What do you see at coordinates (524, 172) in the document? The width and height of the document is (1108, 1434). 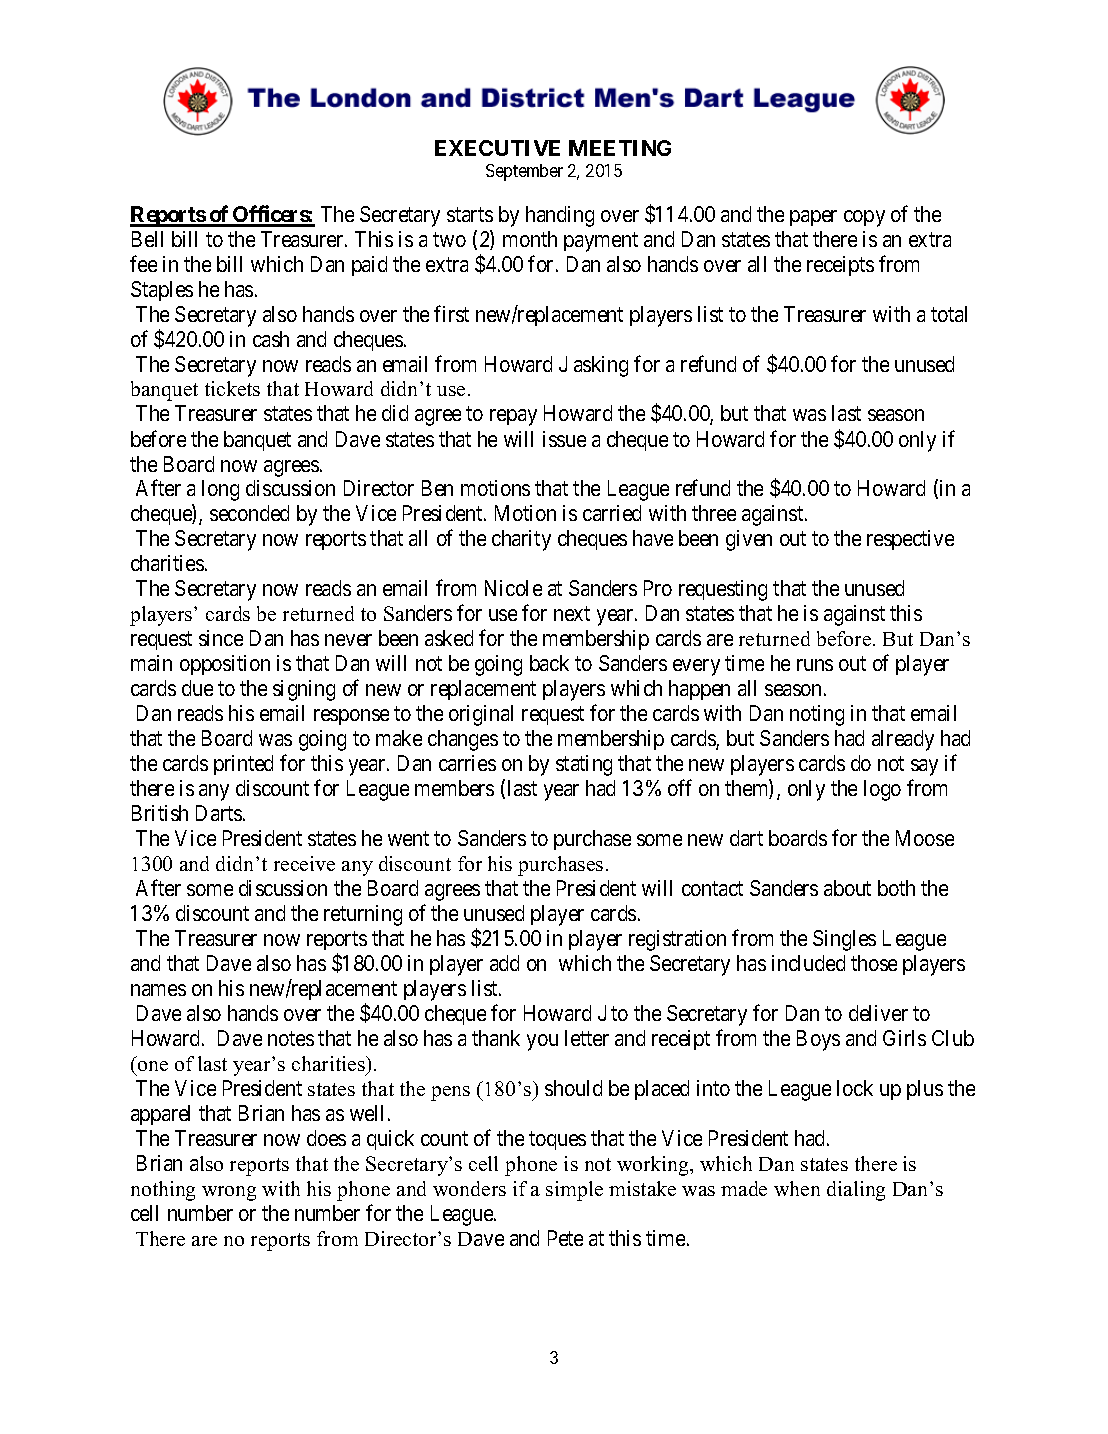 I see `September` at bounding box center [524, 172].
